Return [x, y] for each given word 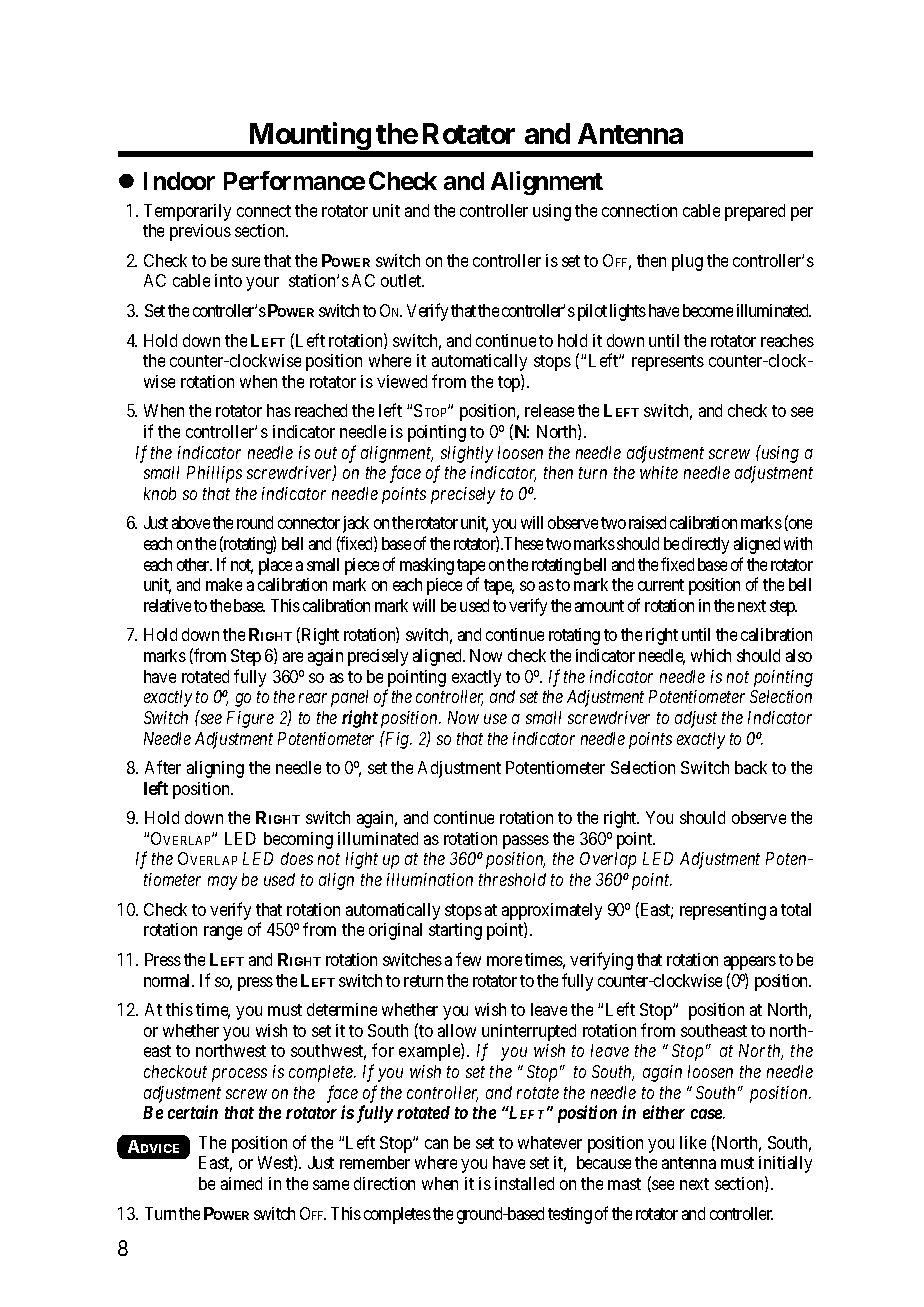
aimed [241, 1183]
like [693, 1142]
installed [524, 1183]
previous [200, 232]
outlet [402, 280]
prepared [755, 212]
